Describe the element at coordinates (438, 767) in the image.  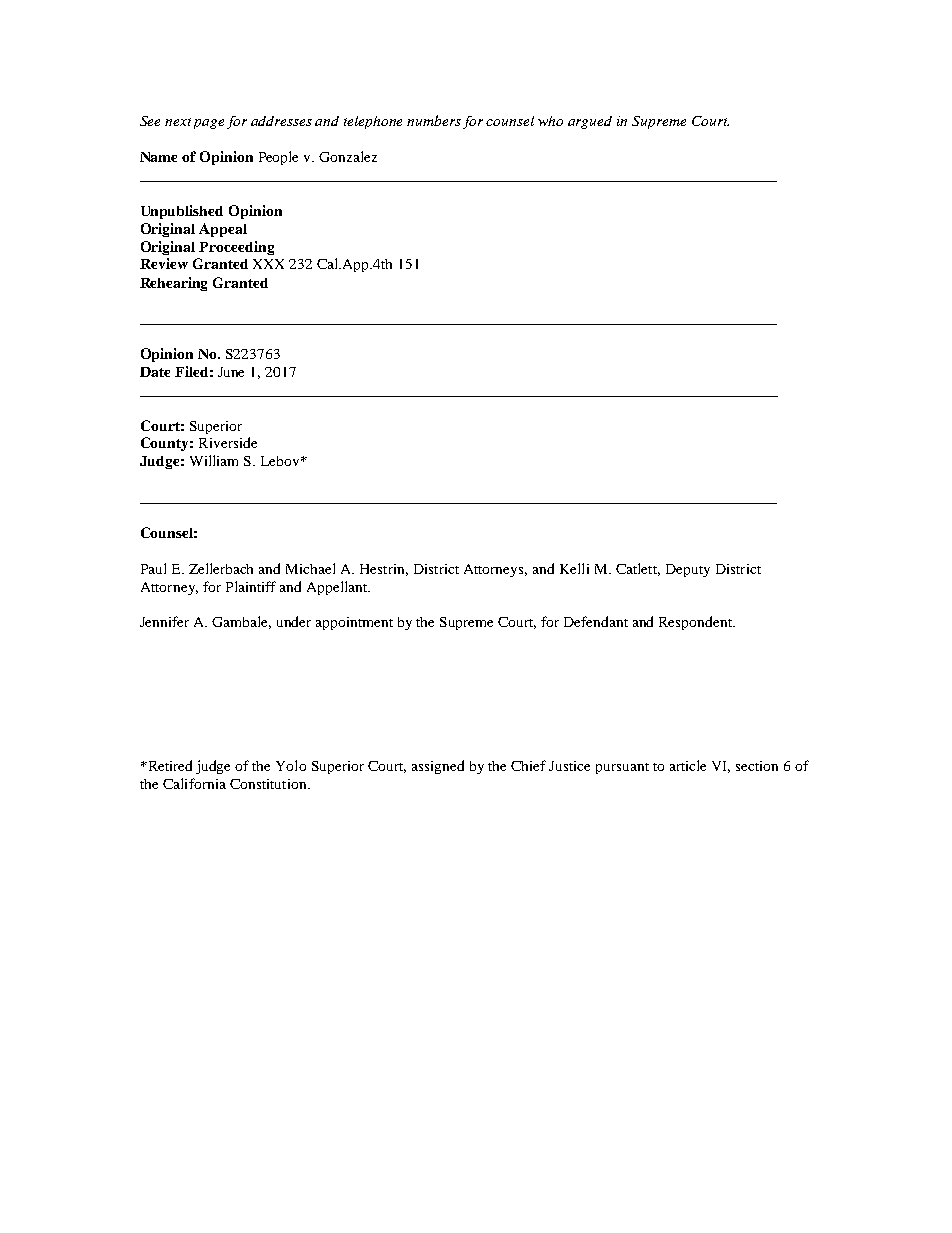
I see `assigned` at that location.
